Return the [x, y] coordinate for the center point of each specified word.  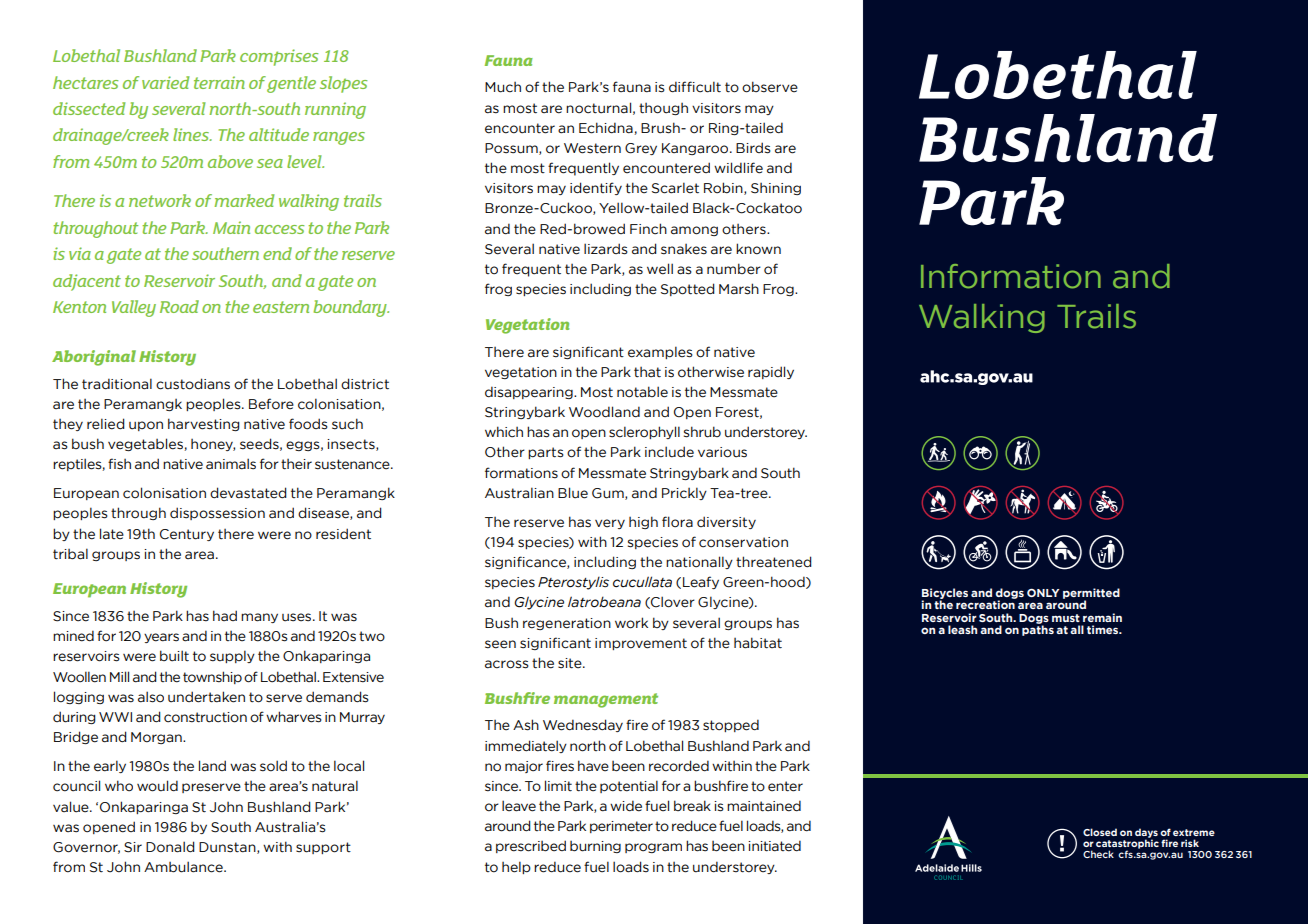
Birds [753, 148]
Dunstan [228, 848]
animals [231, 464]
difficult [695, 87]
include [669, 452]
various [722, 452]
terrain [219, 82]
